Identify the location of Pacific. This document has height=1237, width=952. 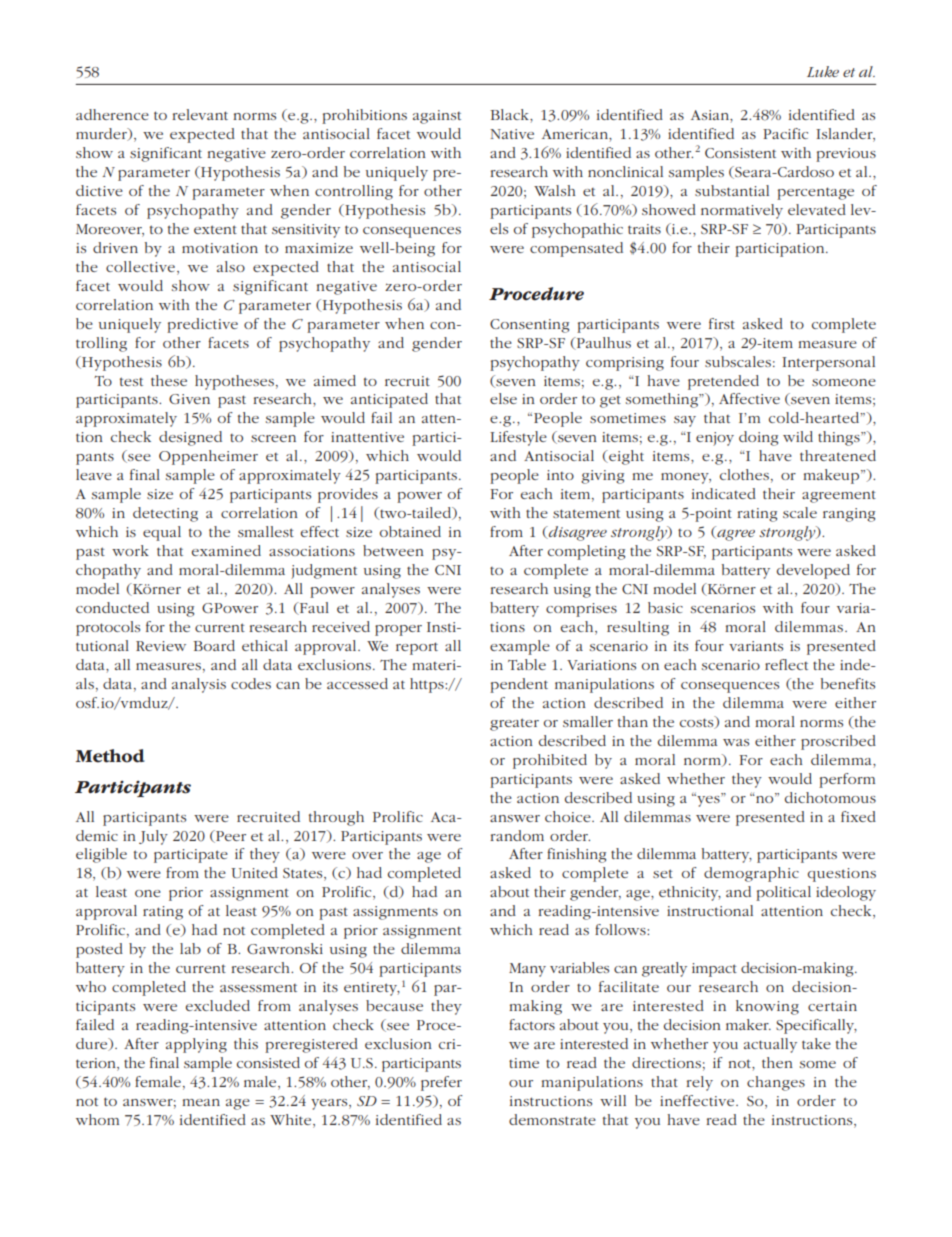
(785, 133).
